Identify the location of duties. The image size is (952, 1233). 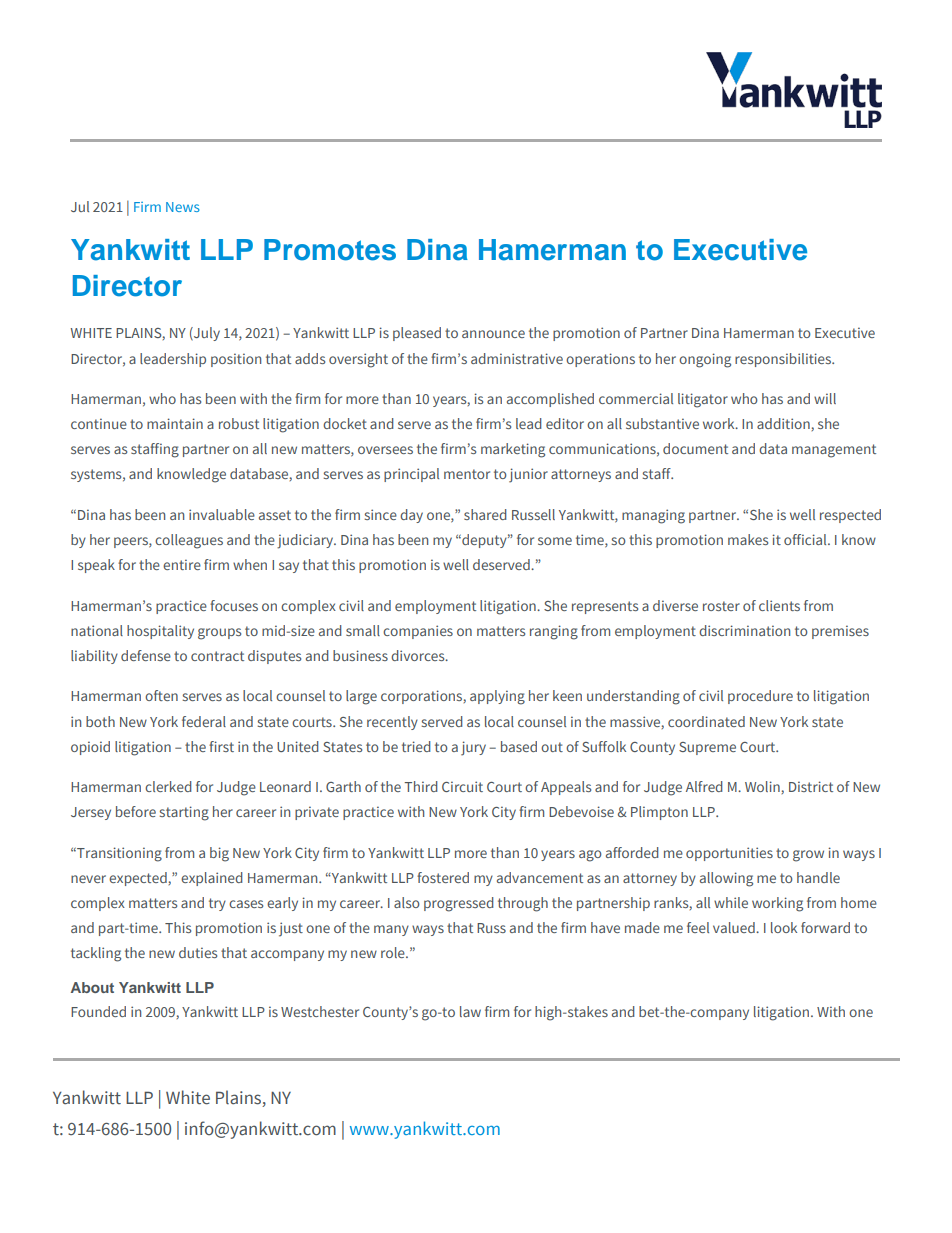
(198, 952).
